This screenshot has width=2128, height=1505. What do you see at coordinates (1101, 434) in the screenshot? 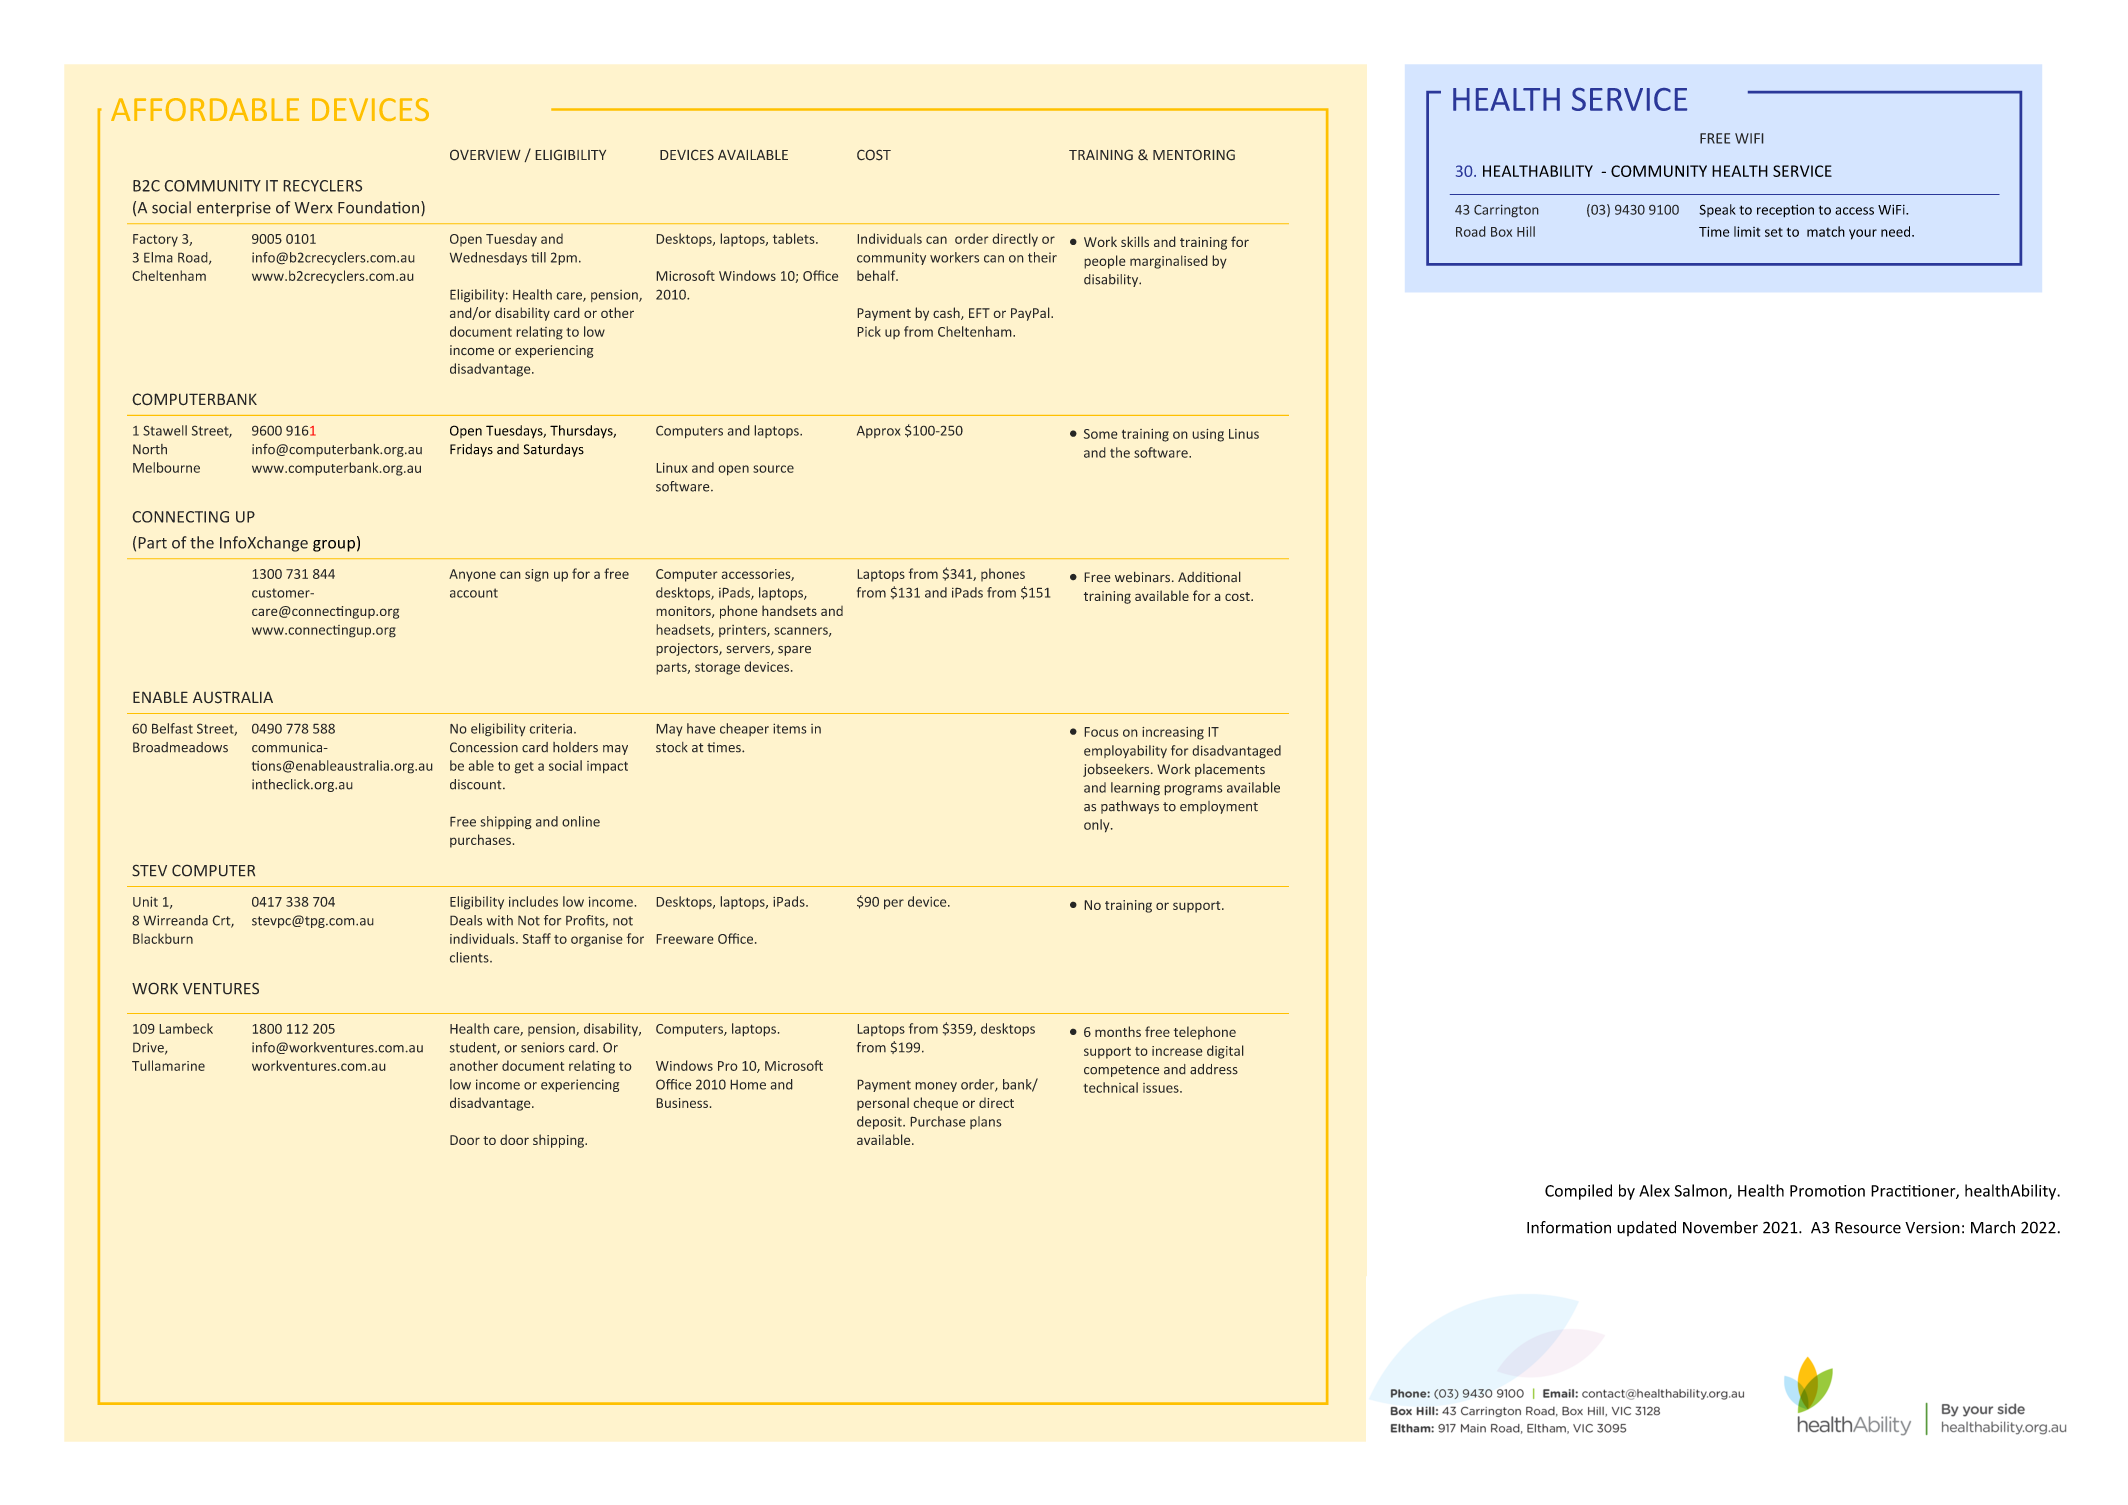
I see `Some` at bounding box center [1101, 434].
